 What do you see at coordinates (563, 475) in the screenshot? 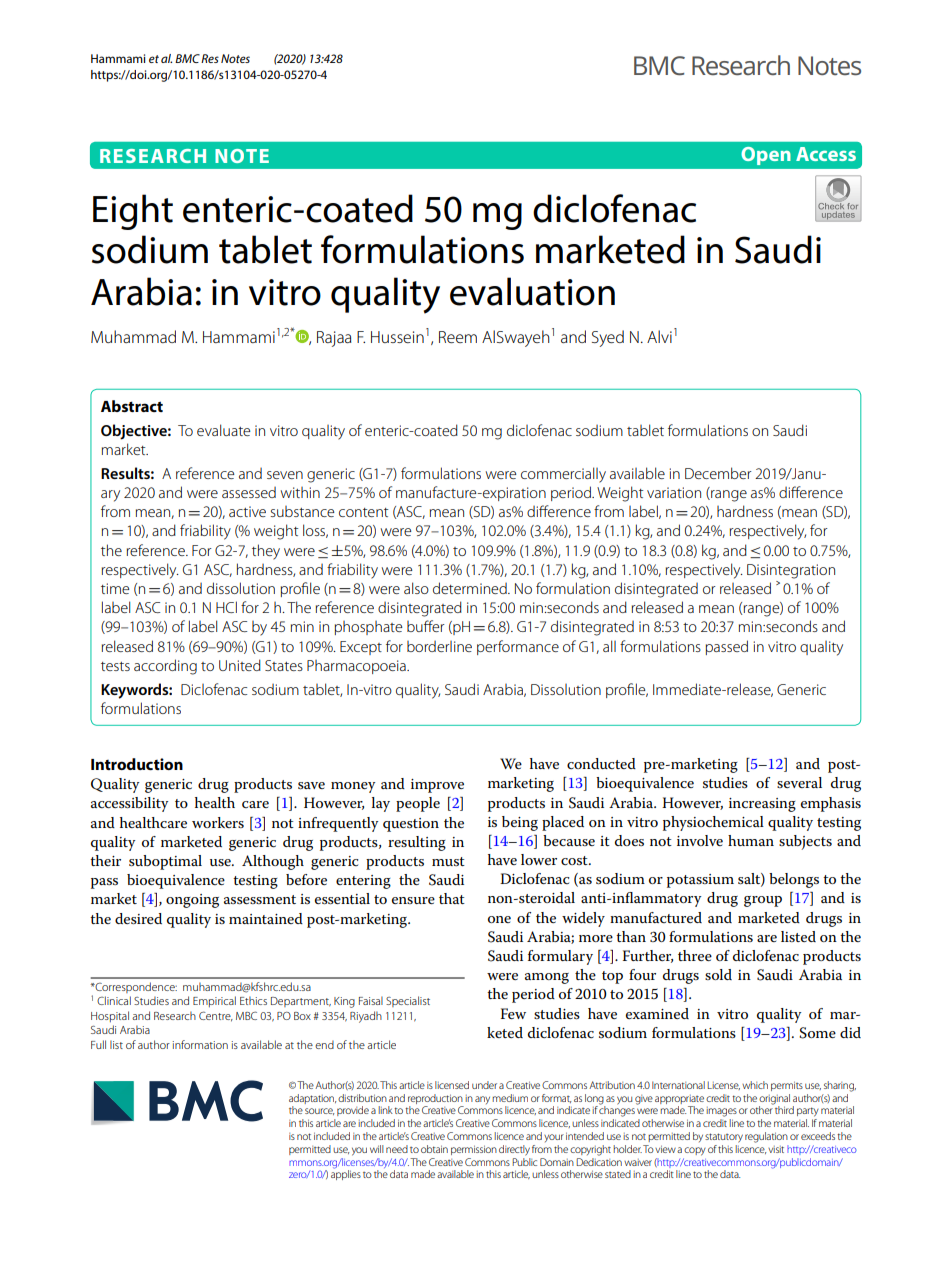
I see `commercially` at bounding box center [563, 475].
